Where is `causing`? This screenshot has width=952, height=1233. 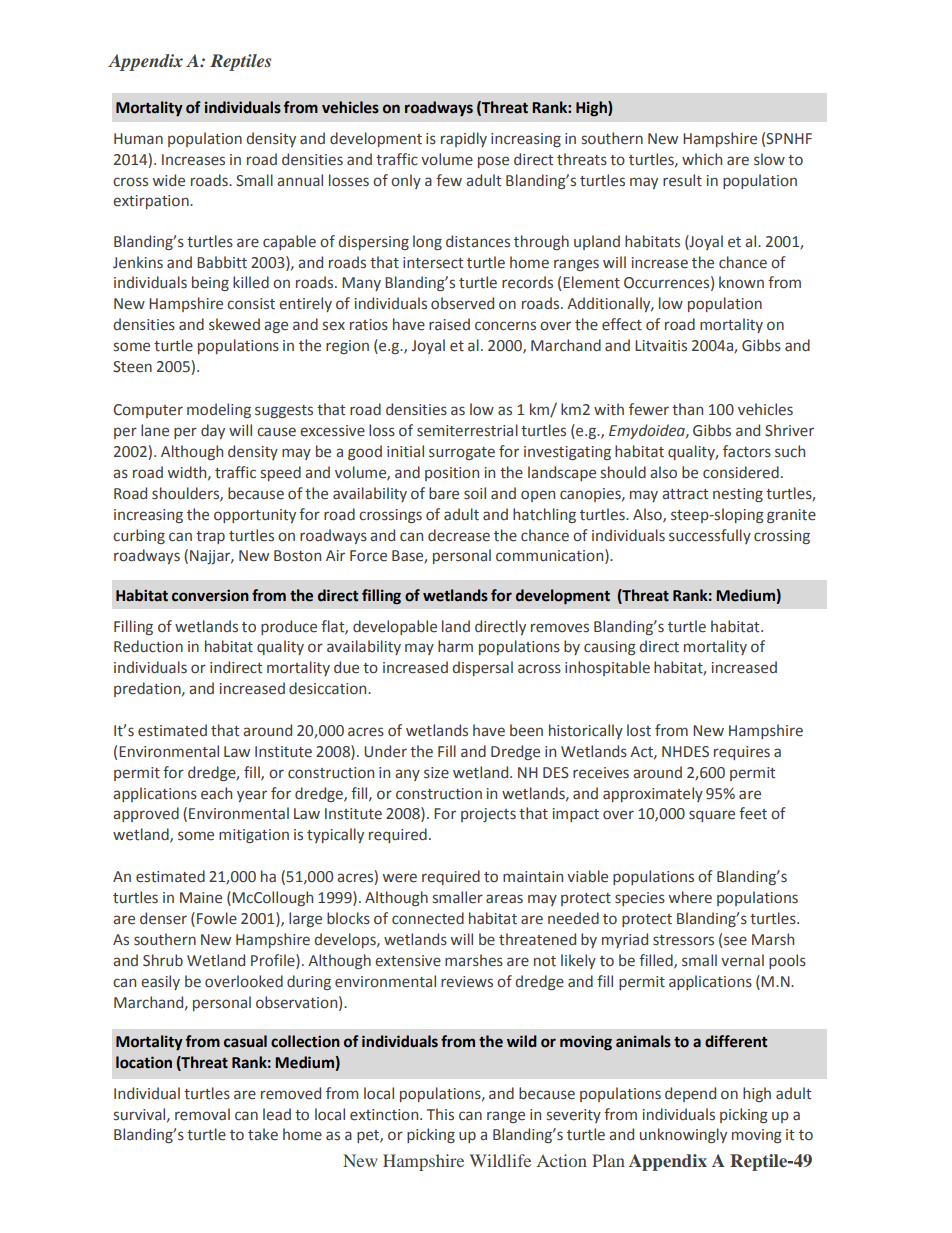
causing is located at coordinates (610, 648).
